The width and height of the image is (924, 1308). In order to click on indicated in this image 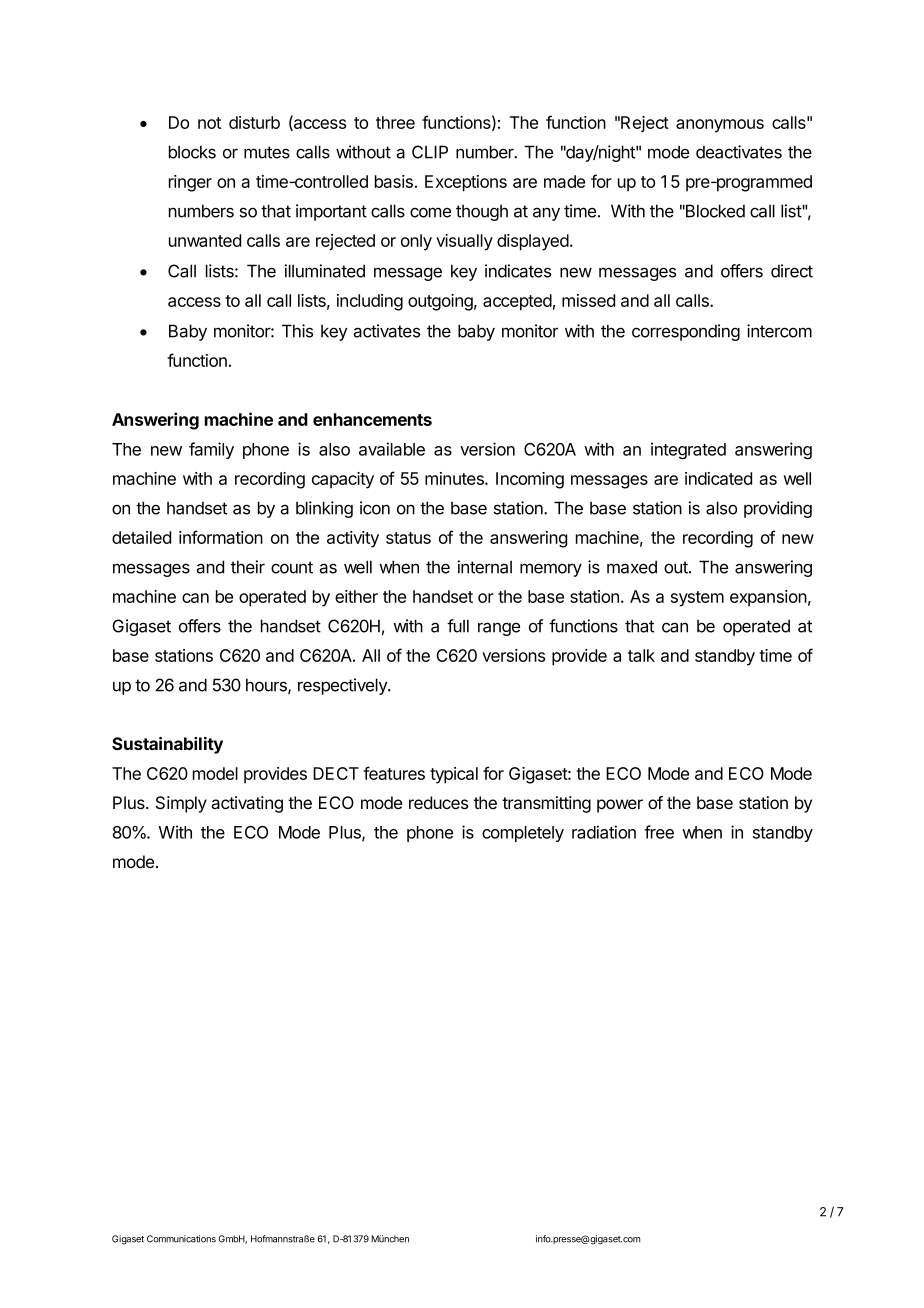, I will do `click(718, 478)`.
